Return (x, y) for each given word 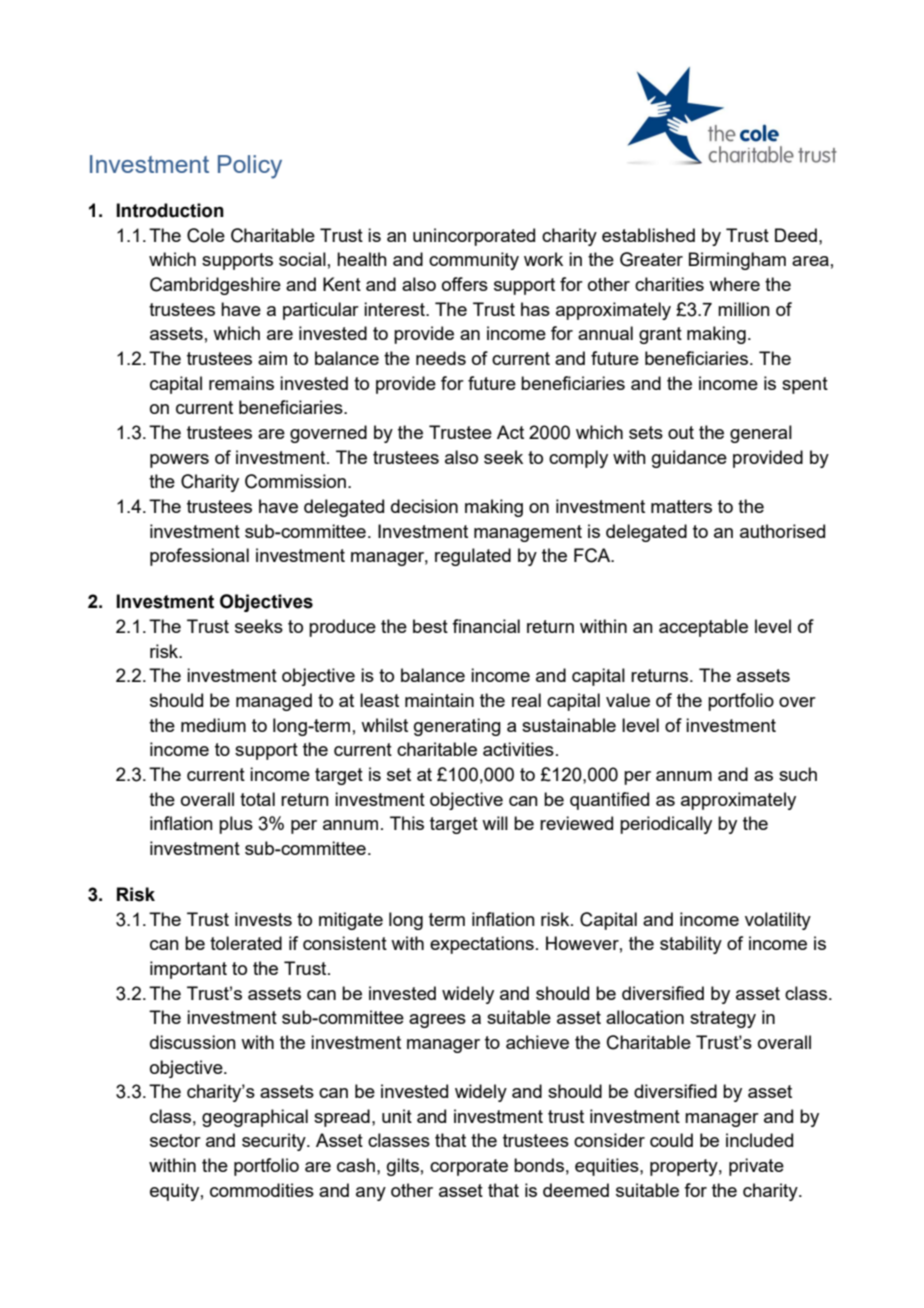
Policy (250, 167)
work (543, 259)
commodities (262, 1190)
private (756, 1167)
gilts (403, 1167)
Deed (796, 235)
